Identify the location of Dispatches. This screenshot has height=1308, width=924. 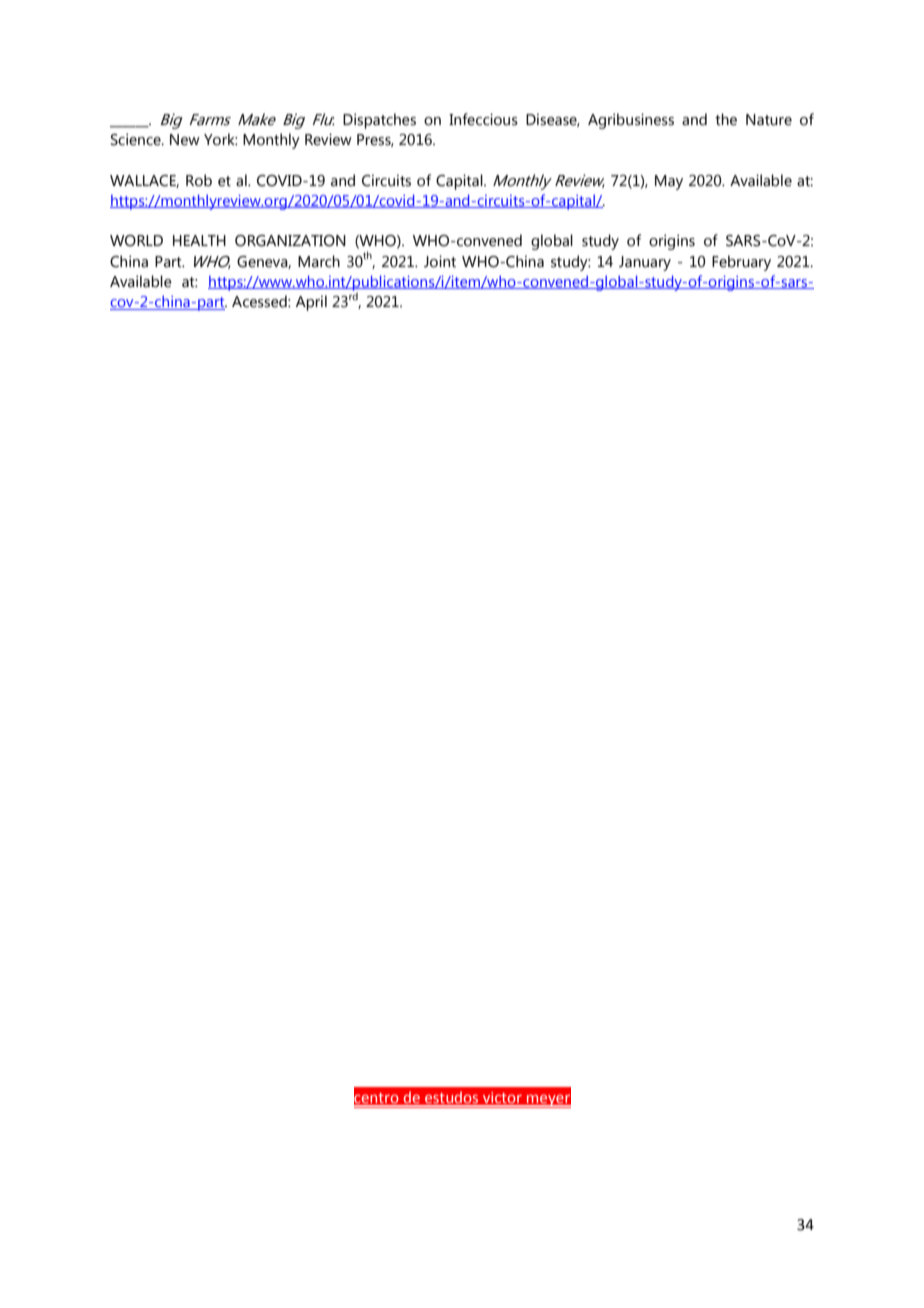
(379, 121).
